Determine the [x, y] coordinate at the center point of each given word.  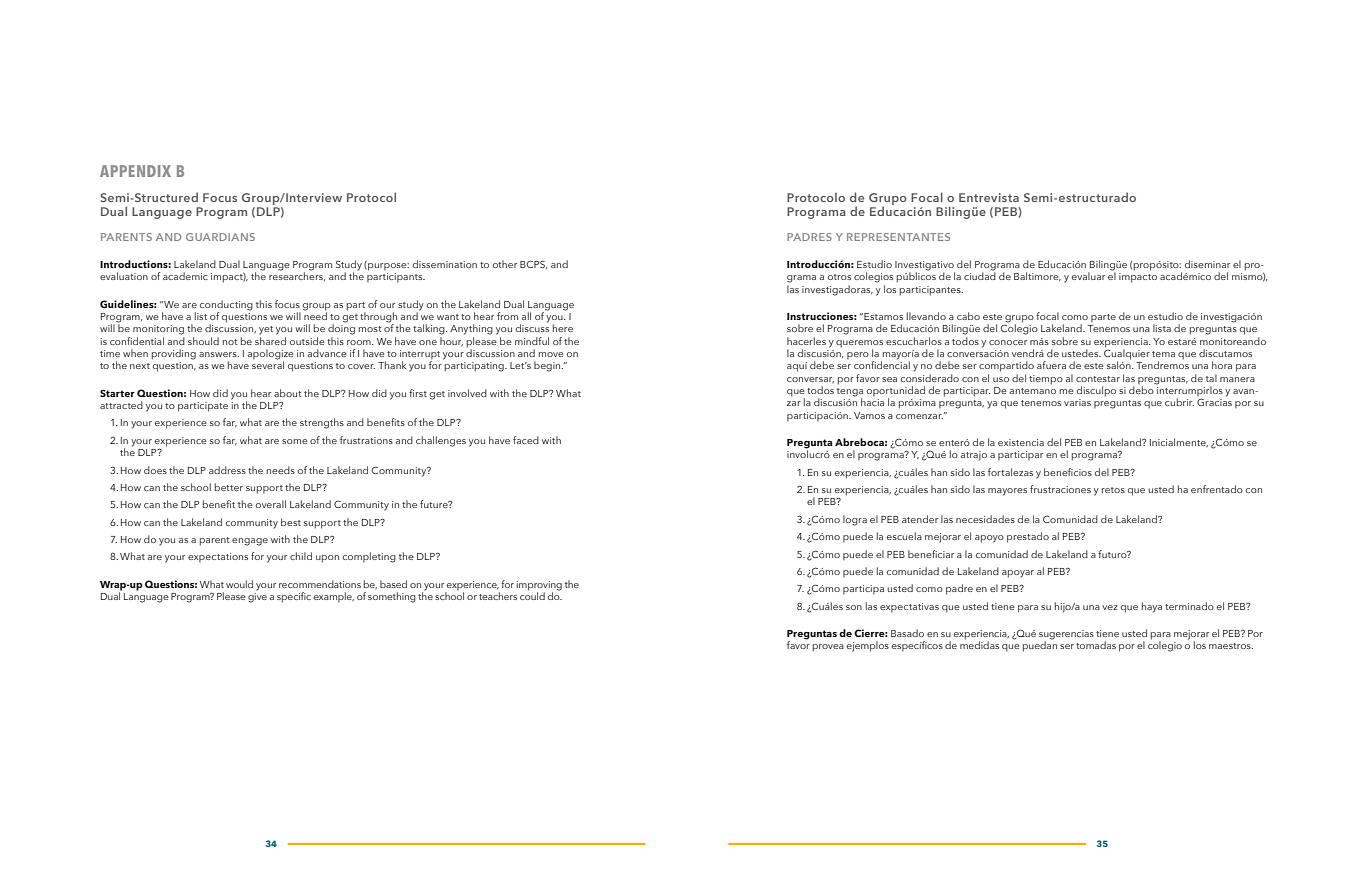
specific [294, 597]
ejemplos [868, 646]
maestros [1231, 646]
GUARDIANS [220, 237]
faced [526, 440]
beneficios [1068, 472]
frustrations [366, 440]
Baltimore [1037, 277]
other [505, 264]
